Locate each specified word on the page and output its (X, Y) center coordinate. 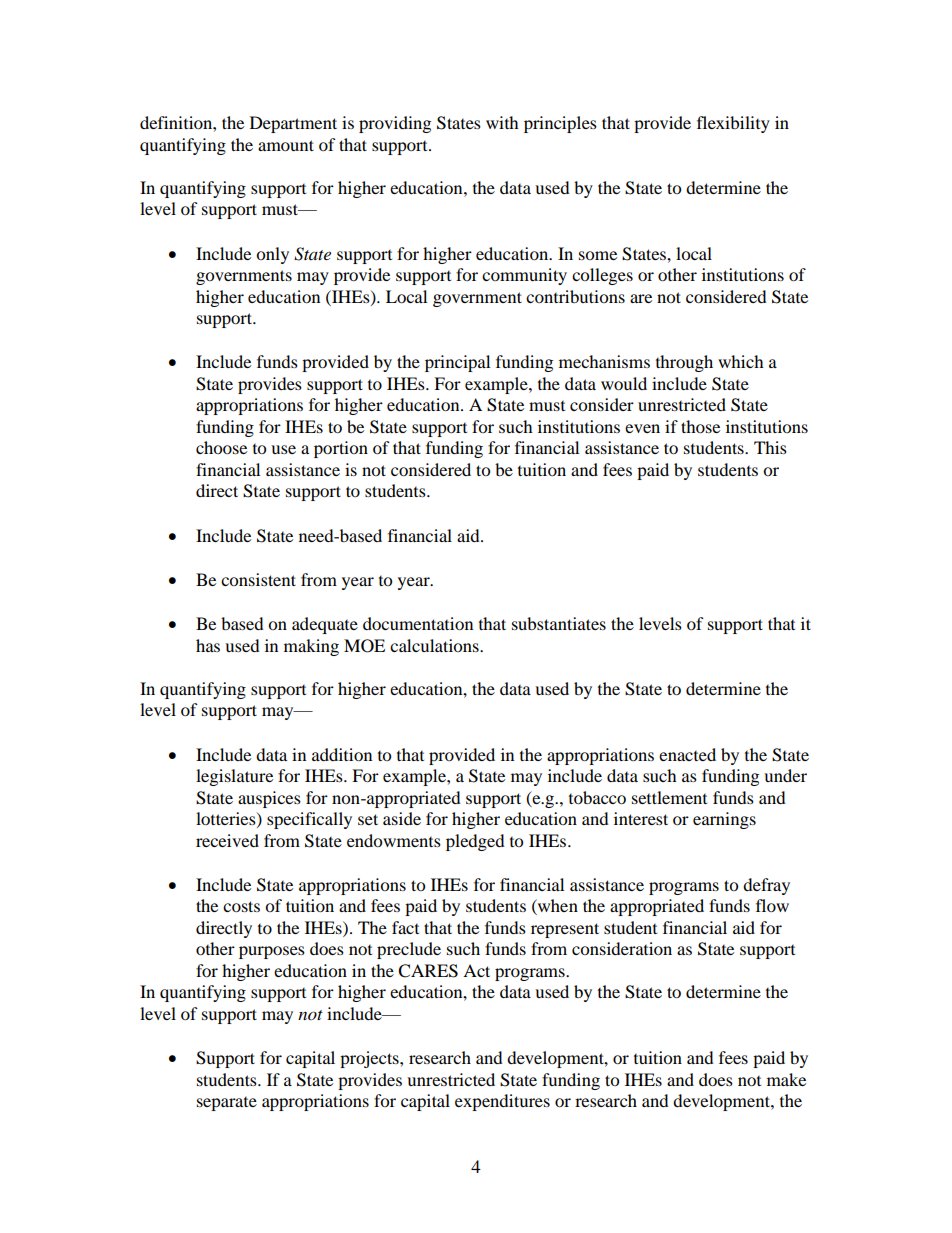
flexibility (733, 124)
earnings (724, 820)
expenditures (502, 1102)
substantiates (559, 623)
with (502, 122)
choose (221, 447)
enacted (687, 754)
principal (457, 363)
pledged (475, 842)
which (741, 361)
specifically (309, 820)
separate (227, 1104)
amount (286, 145)
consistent (258, 579)
